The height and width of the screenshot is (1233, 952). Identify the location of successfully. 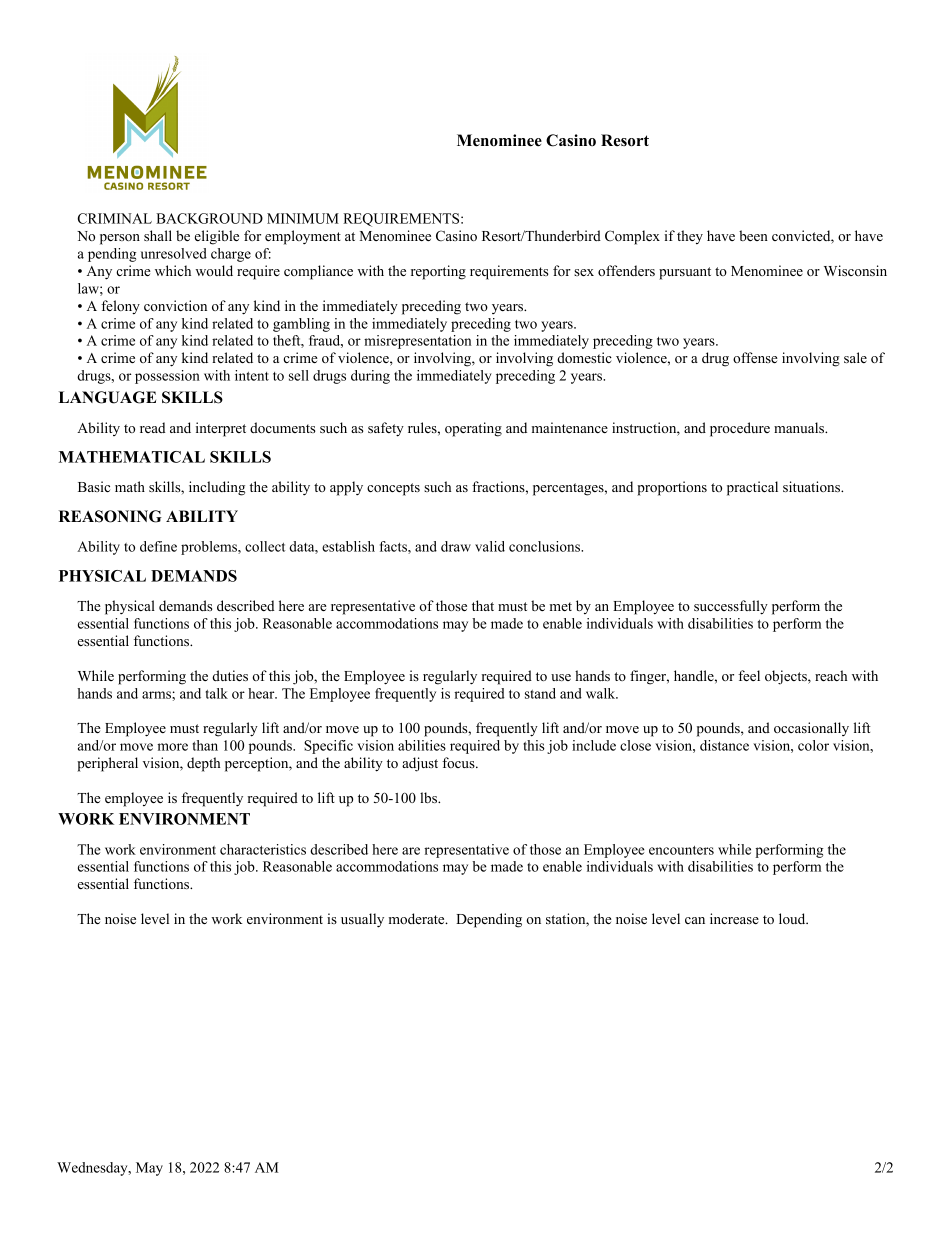
(731, 607).
